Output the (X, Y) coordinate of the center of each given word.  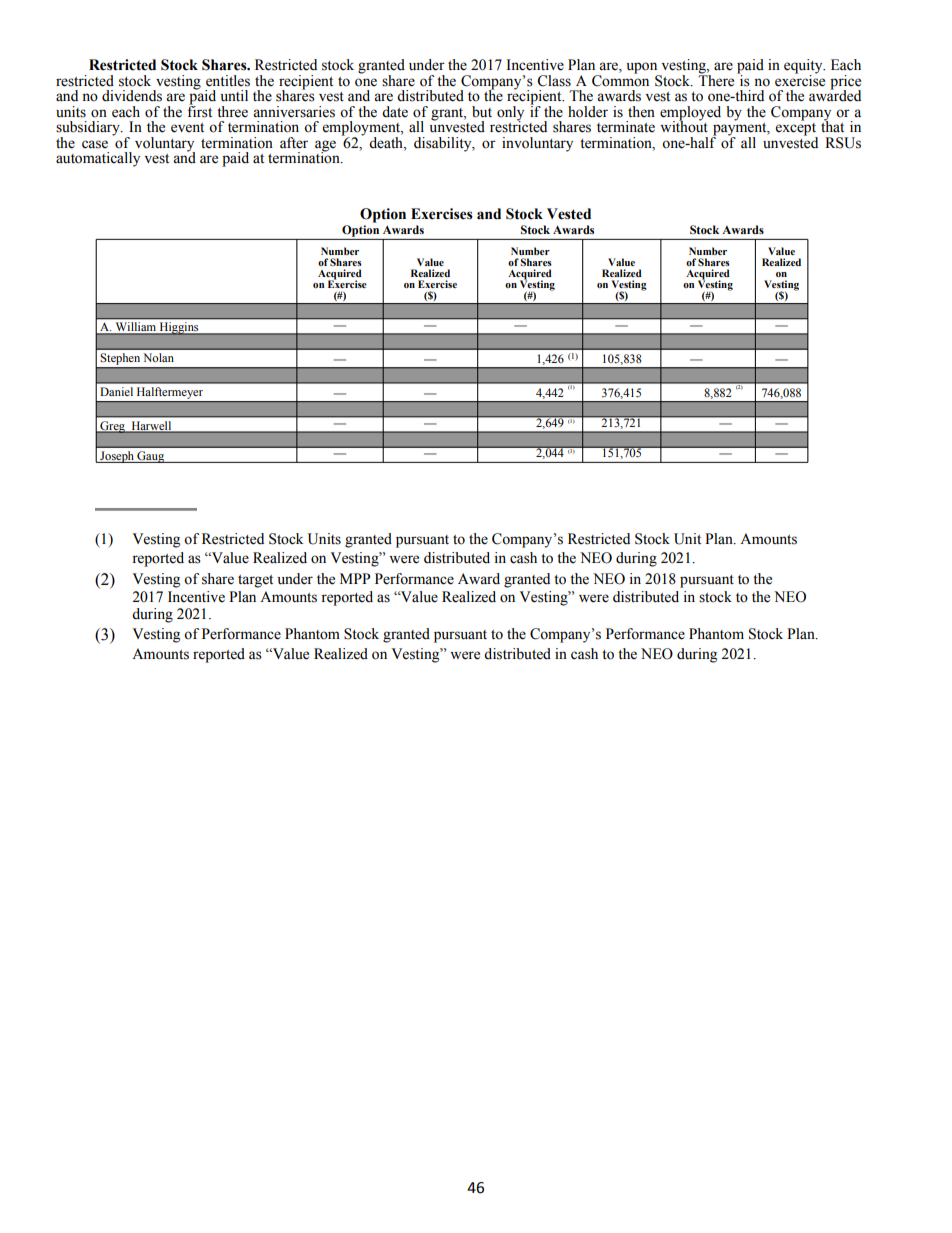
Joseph (117, 457)
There (716, 79)
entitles (228, 81)
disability (444, 144)
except (797, 129)
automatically (98, 159)
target (255, 581)
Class (554, 81)
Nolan (158, 357)
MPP (355, 578)
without (684, 126)
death (387, 141)
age (325, 146)
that (832, 125)
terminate (626, 127)
